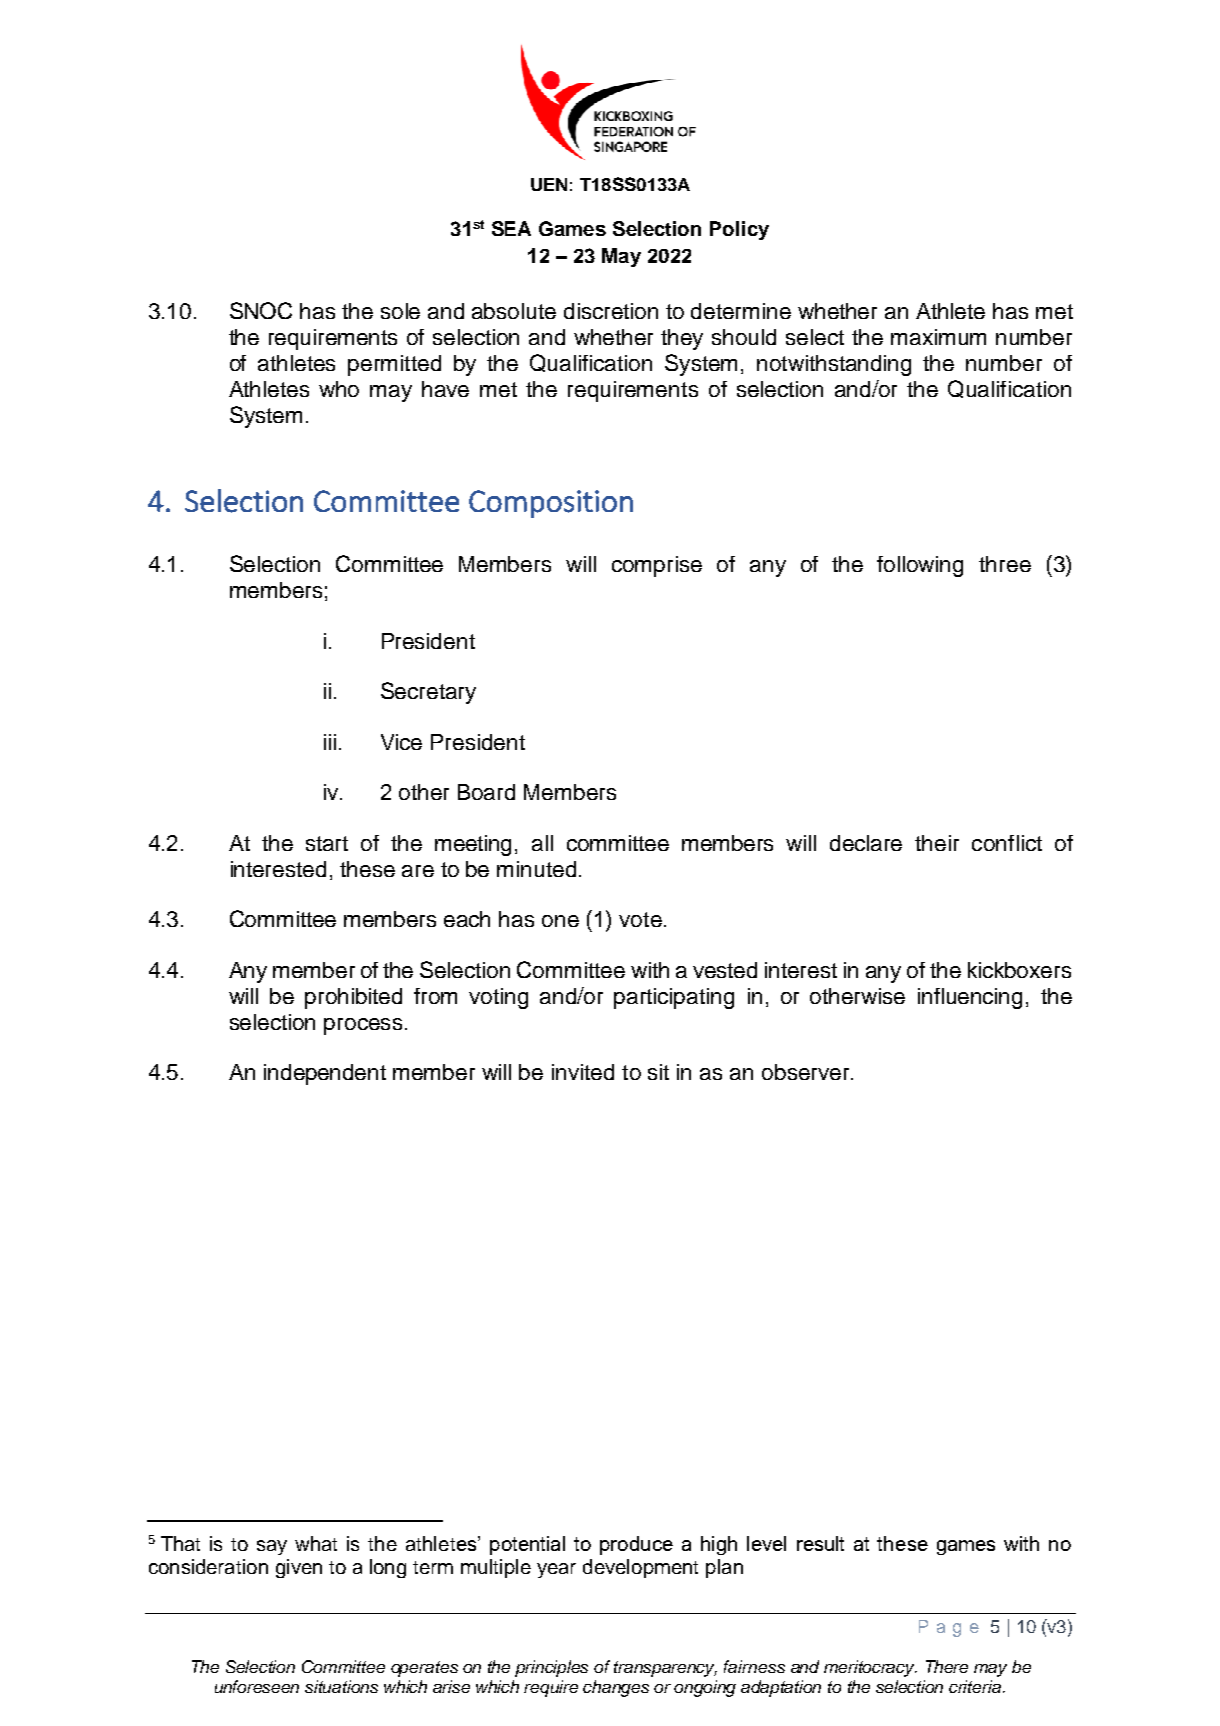  I want to click on iii, so click(330, 742).
